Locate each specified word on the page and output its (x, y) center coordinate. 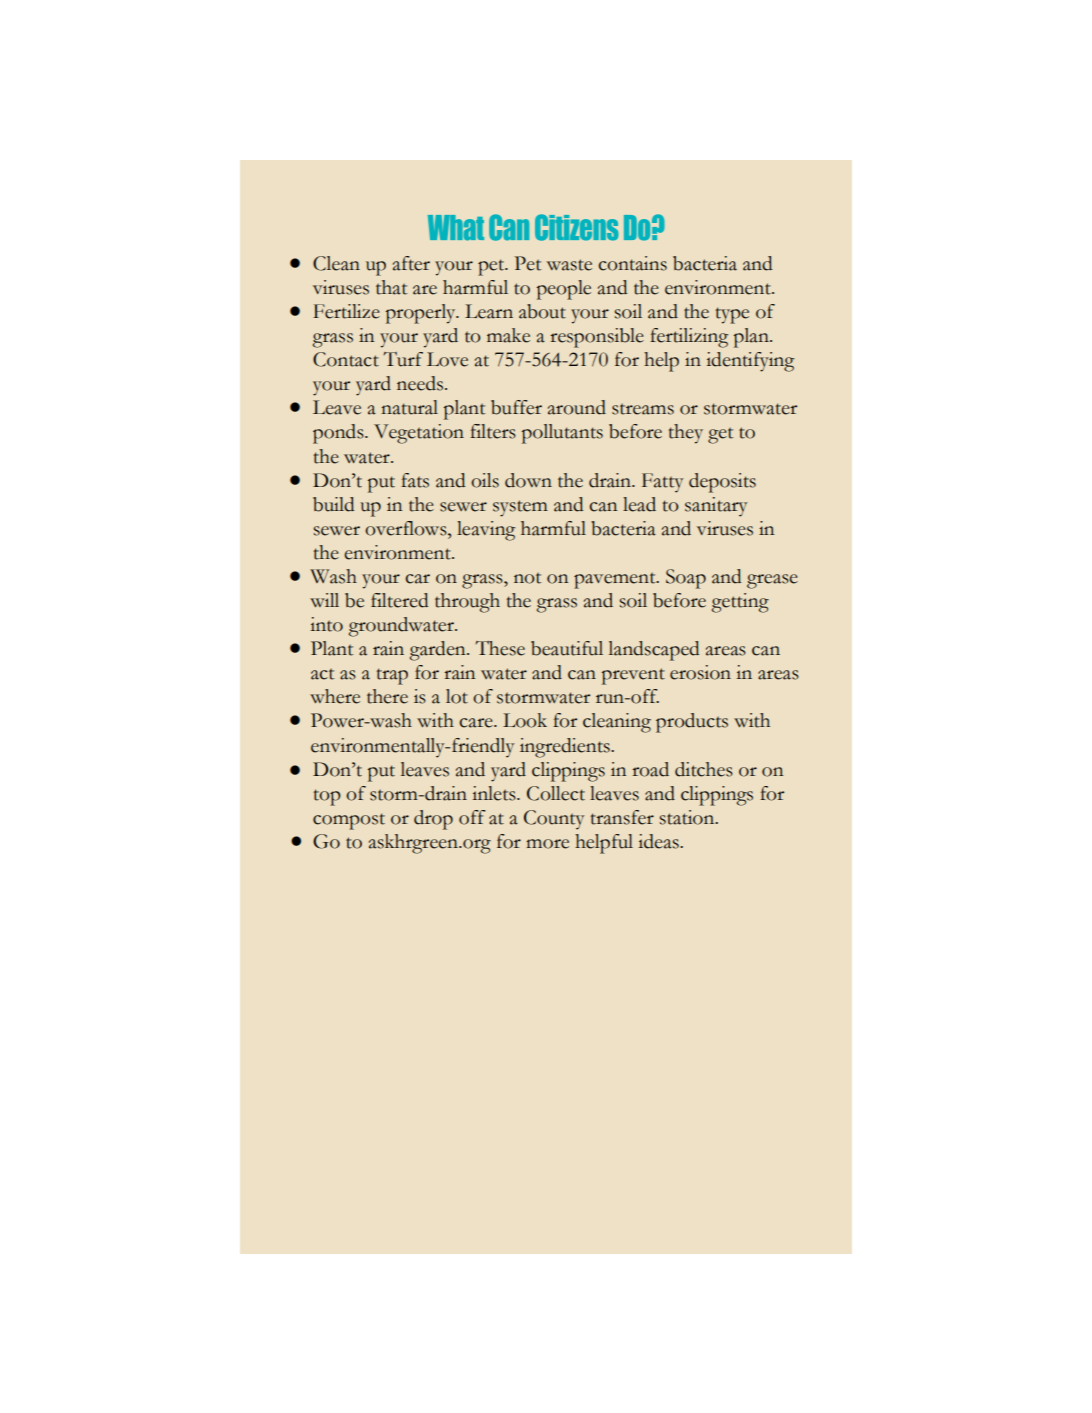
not (527, 578)
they (686, 434)
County (554, 820)
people (564, 290)
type (732, 315)
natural (409, 407)
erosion (700, 672)
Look (525, 720)
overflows (407, 528)
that (391, 287)
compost (349, 821)
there (387, 696)
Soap (686, 579)
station (688, 817)
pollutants (562, 434)
